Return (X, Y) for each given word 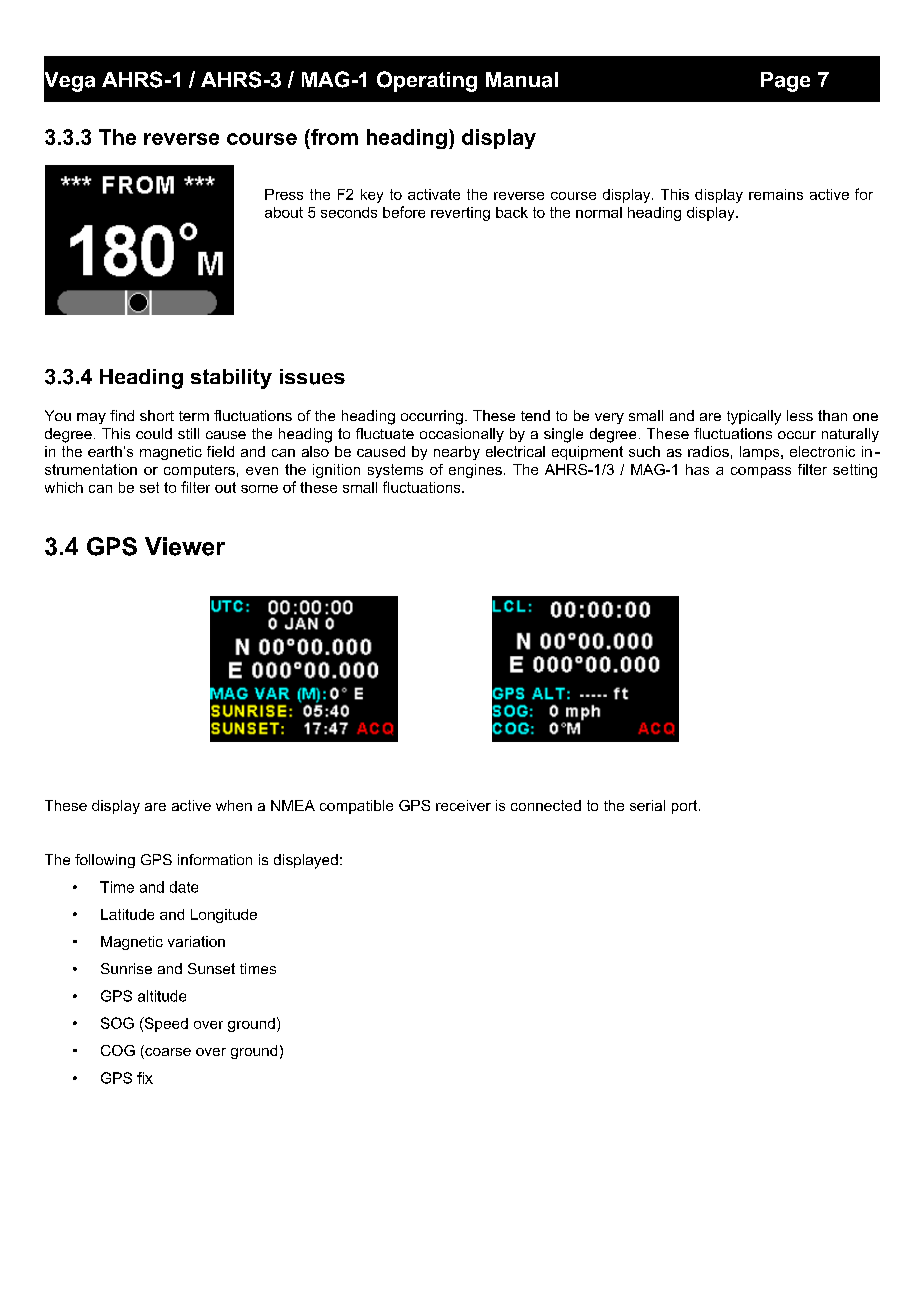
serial (647, 805)
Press (284, 194)
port (686, 807)
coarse (167, 1052)
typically (754, 417)
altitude (162, 996)
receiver (463, 805)
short (157, 415)
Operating (427, 81)
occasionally (462, 435)
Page (785, 82)
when (234, 805)
